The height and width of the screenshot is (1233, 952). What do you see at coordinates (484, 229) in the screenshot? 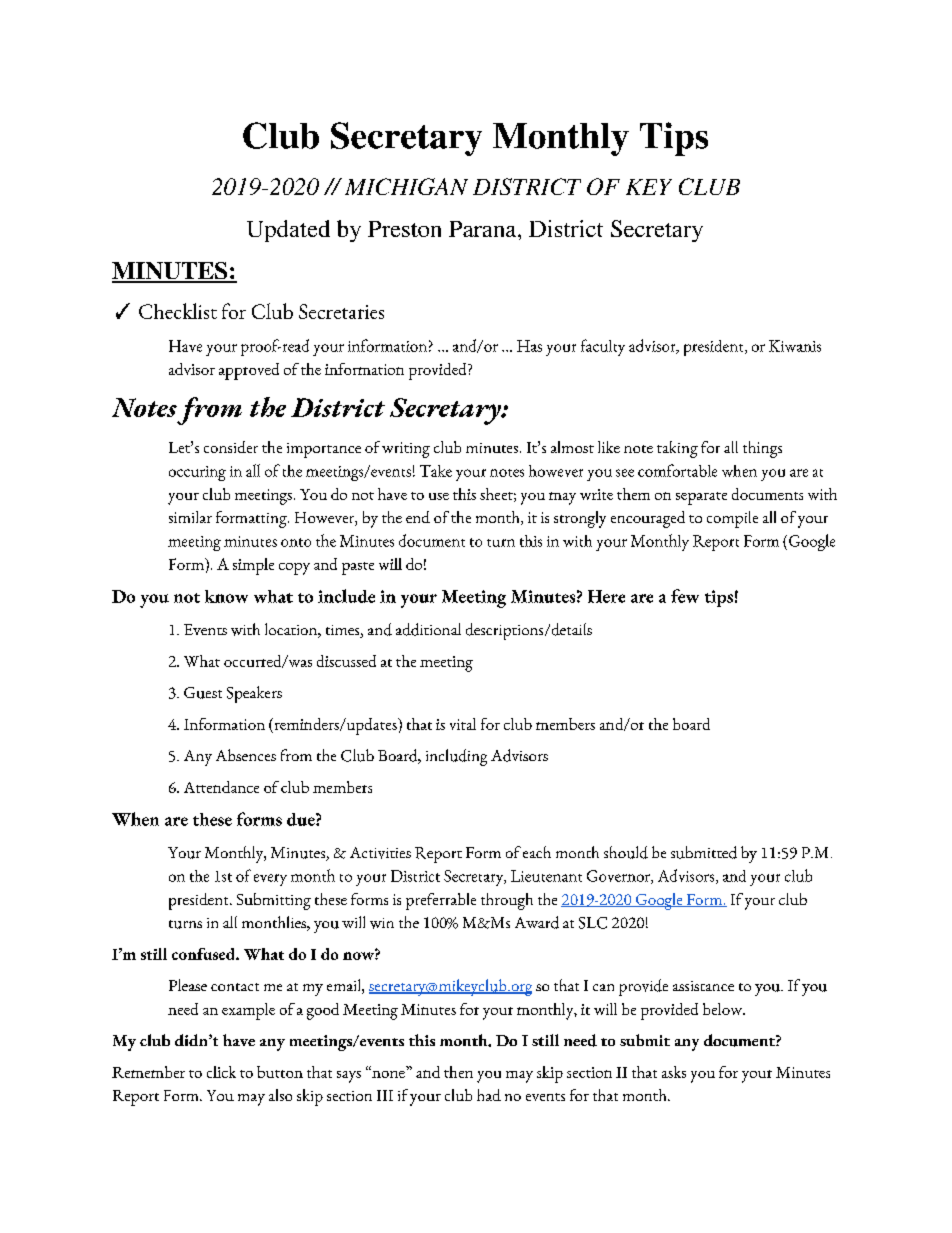
I see `Parana` at bounding box center [484, 229].
